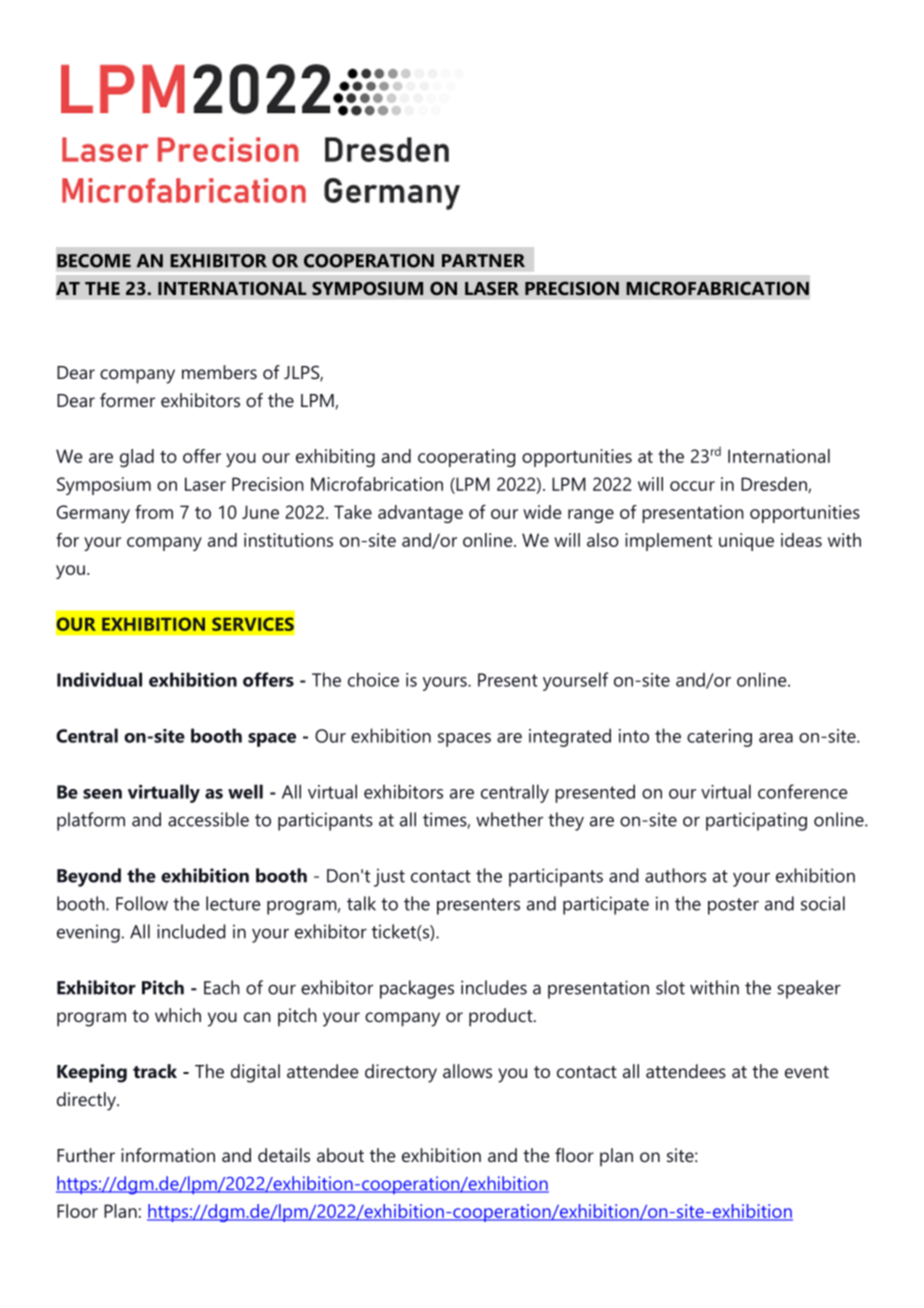 The height and width of the screenshot is (1308, 924). Describe the element at coordinates (807, 1072) in the screenshot. I see `event` at that location.
